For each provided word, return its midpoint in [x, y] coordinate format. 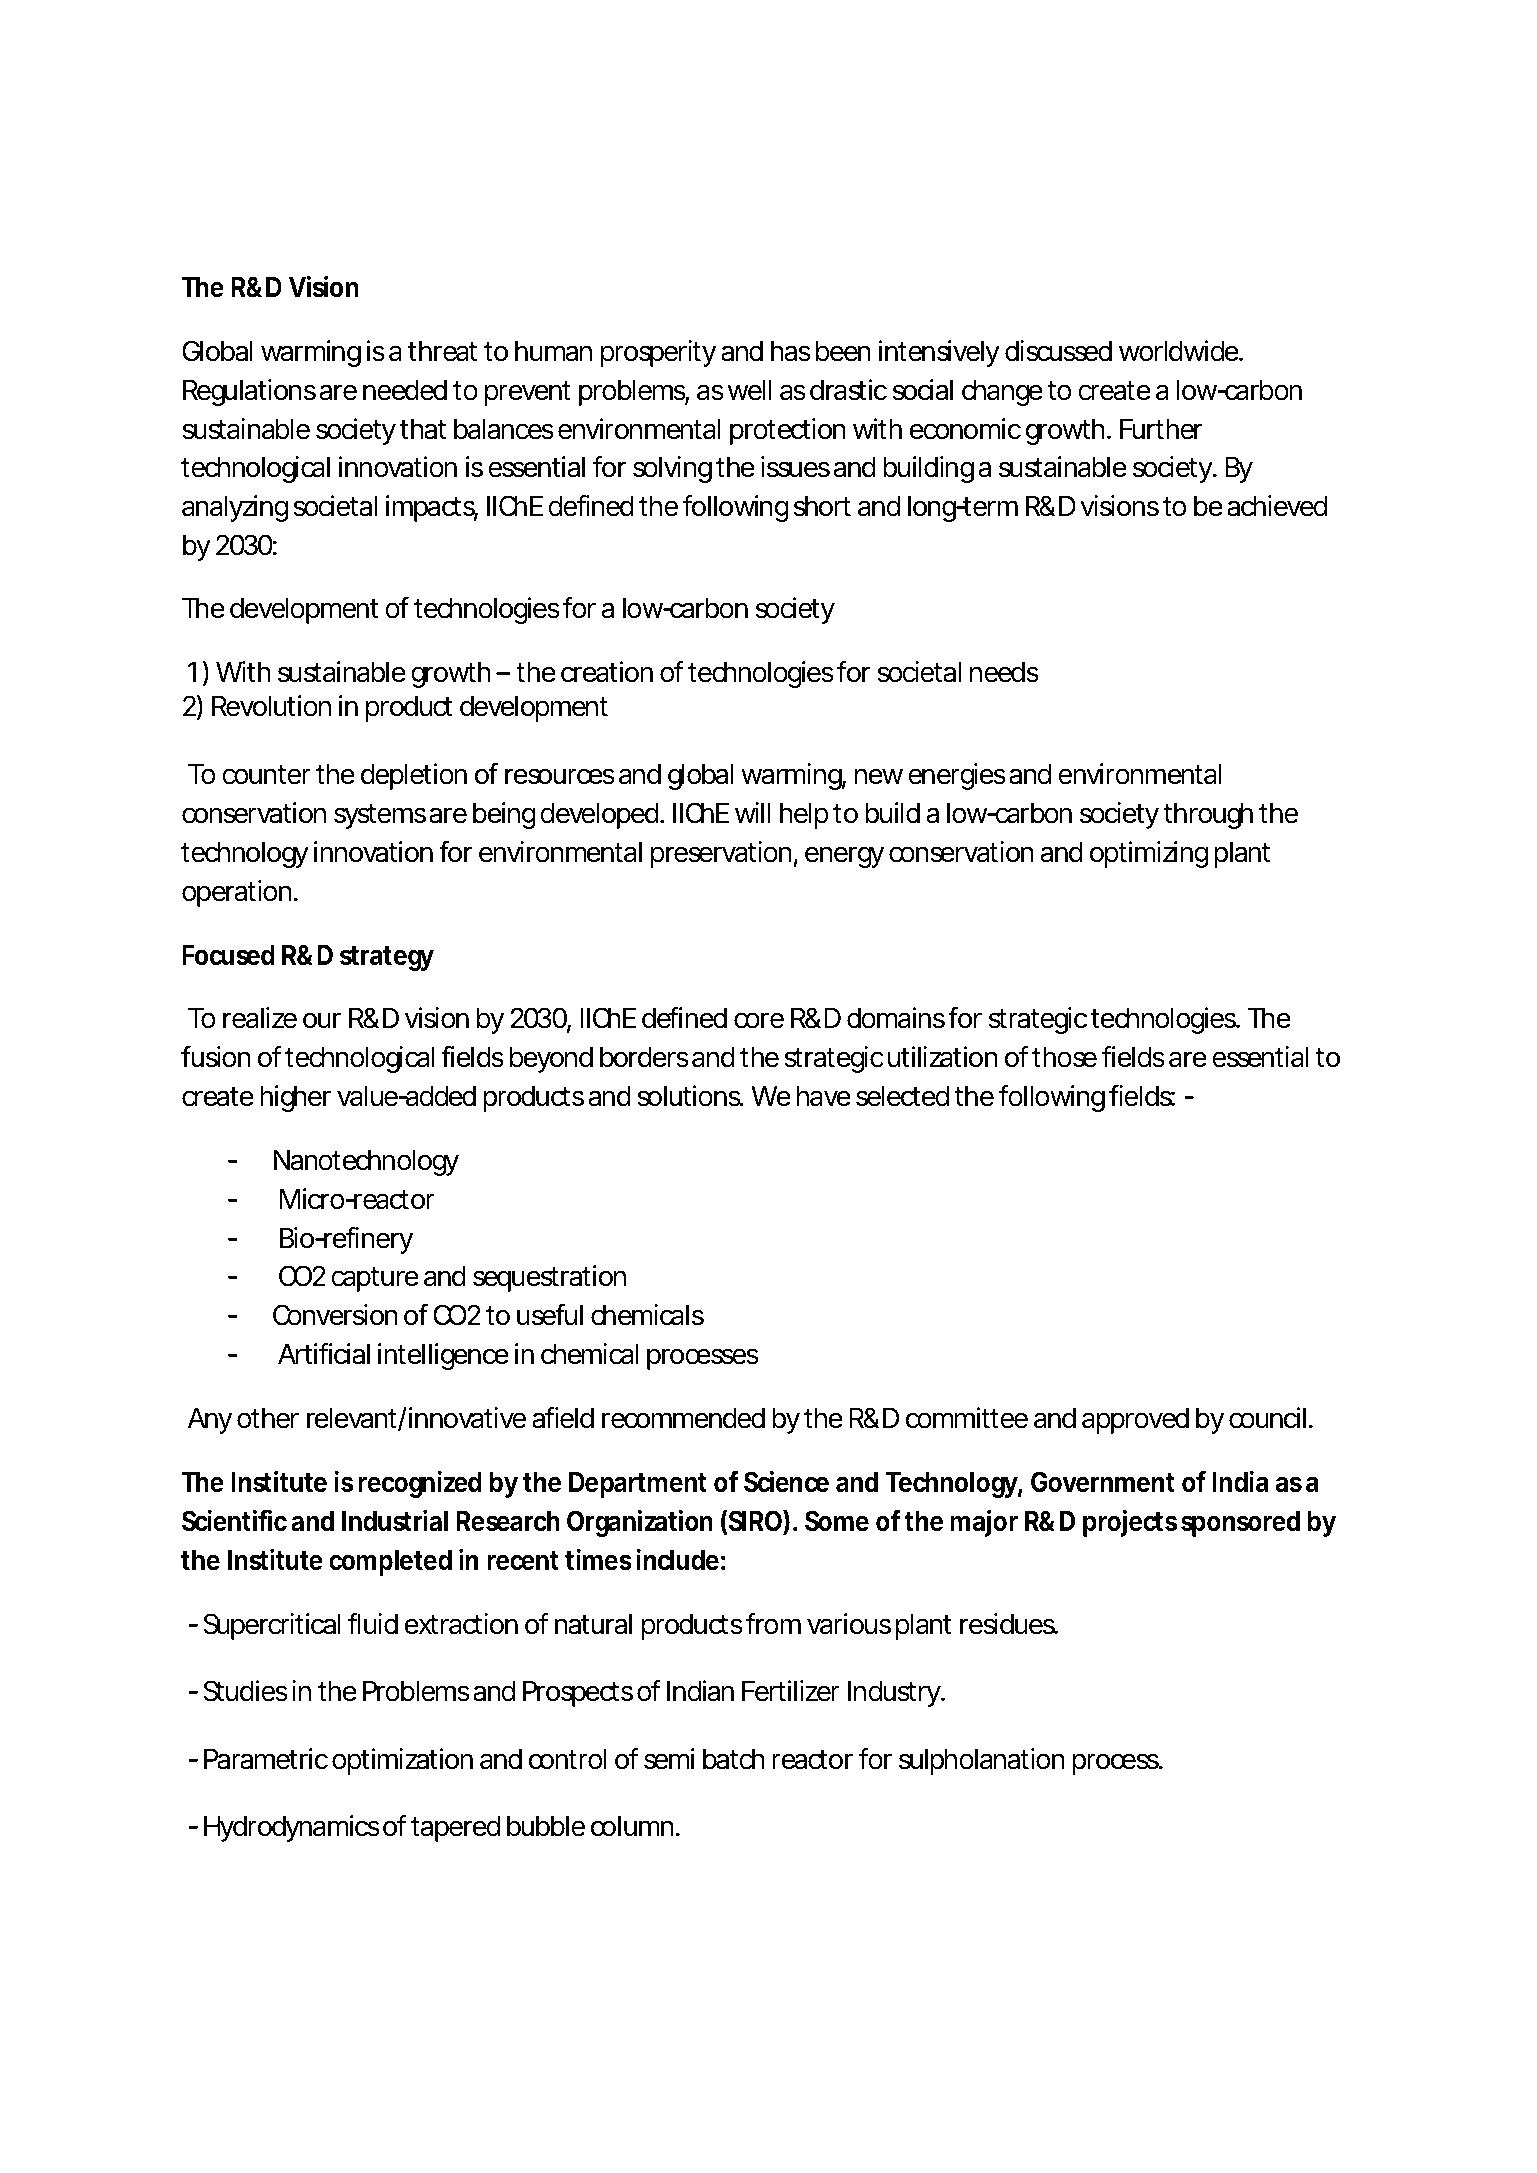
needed [405, 390]
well [749, 390]
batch [734, 1759]
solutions [690, 1096]
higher [295, 1098]
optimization [402, 1761]
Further [1161, 429]
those [1064, 1057]
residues [1009, 1624]
